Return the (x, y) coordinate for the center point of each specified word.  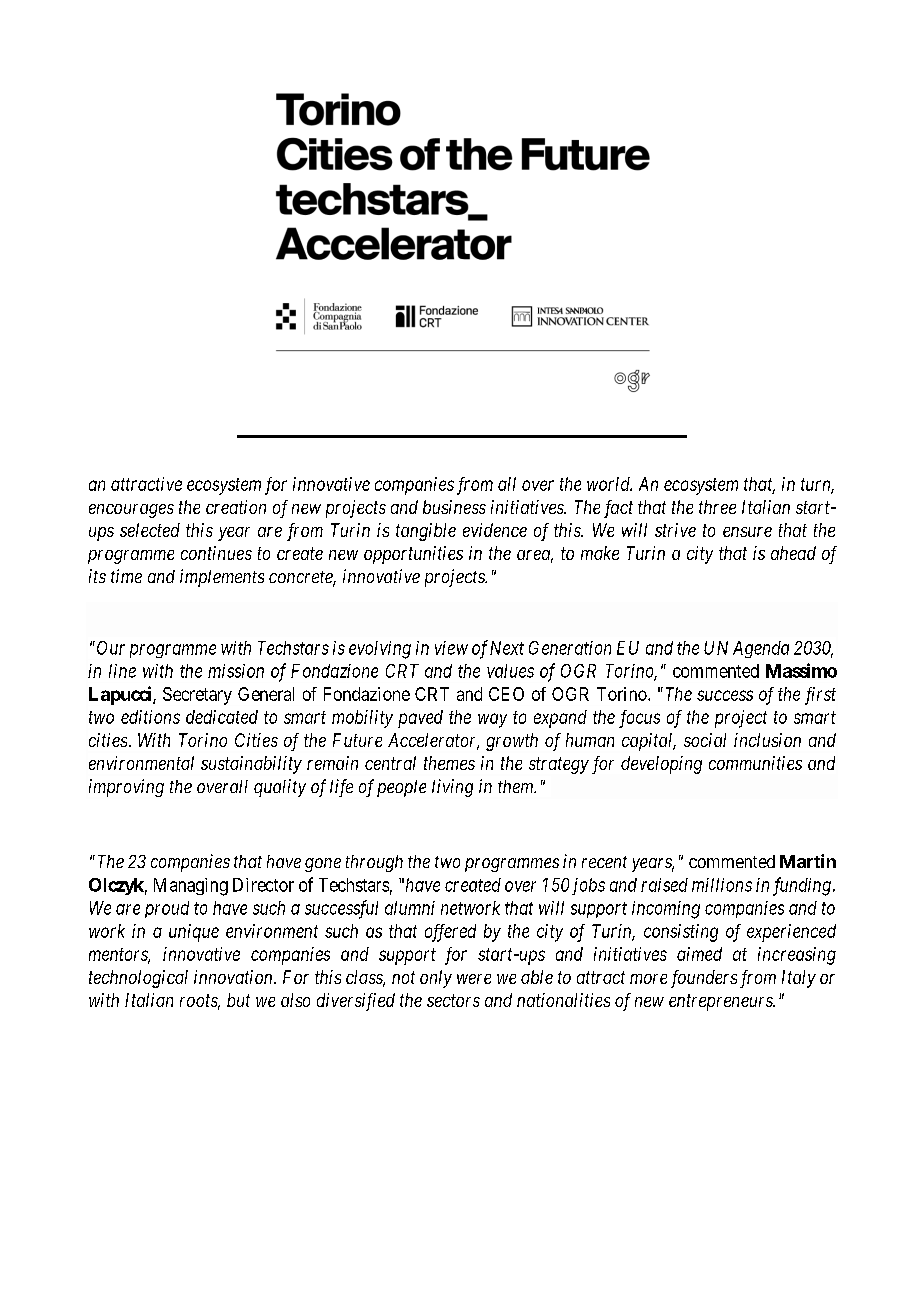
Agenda (761, 649)
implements (222, 578)
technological (138, 979)
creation (236, 507)
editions (150, 717)
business (454, 507)
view (451, 648)
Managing (191, 887)
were (474, 979)
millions (722, 885)
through (374, 863)
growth (512, 742)
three (717, 507)
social (705, 740)
